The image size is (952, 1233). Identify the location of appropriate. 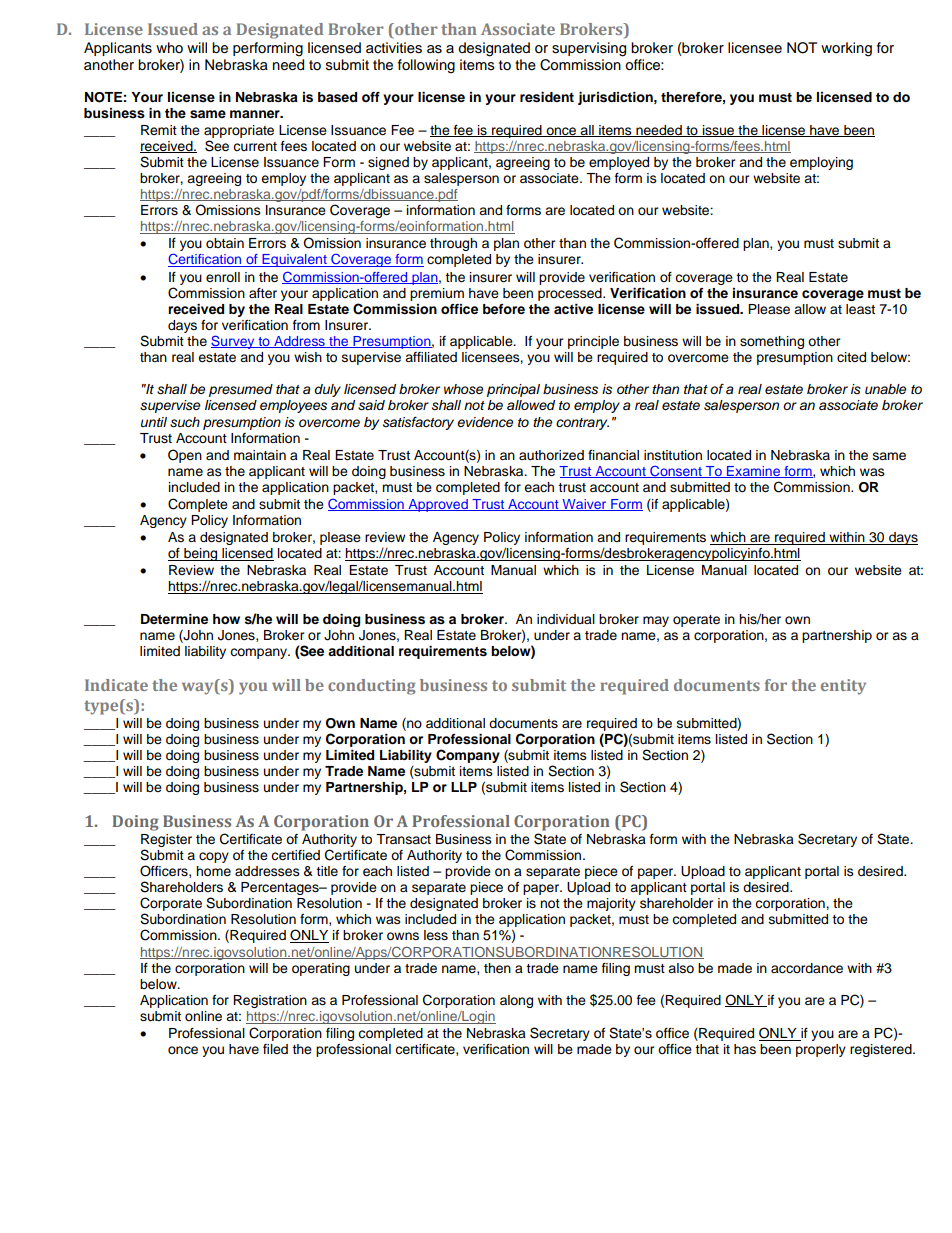
(239, 131).
